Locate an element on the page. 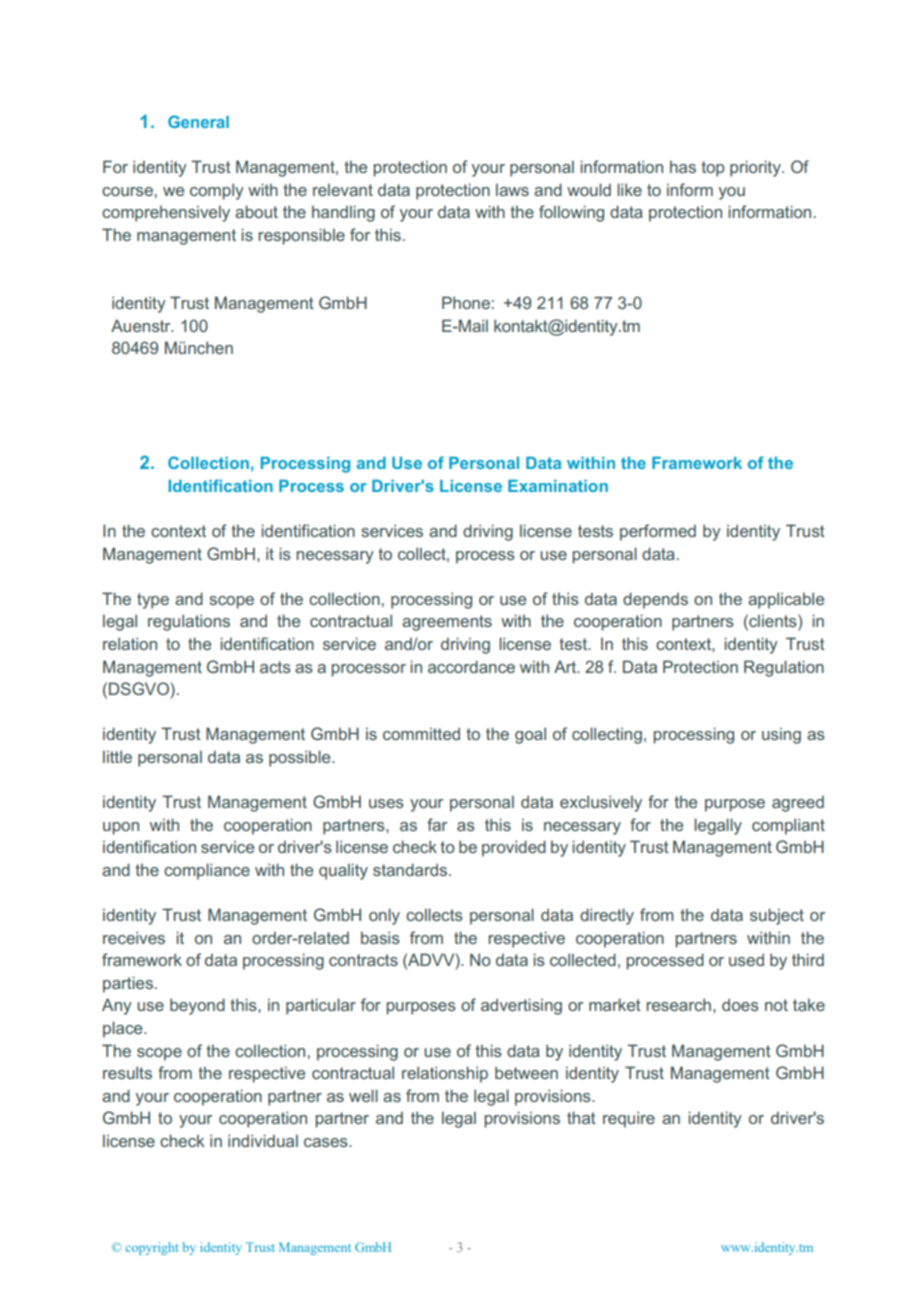 Image resolution: width=924 pixels, height=1308 pixels. laws is located at coordinates (512, 189).
